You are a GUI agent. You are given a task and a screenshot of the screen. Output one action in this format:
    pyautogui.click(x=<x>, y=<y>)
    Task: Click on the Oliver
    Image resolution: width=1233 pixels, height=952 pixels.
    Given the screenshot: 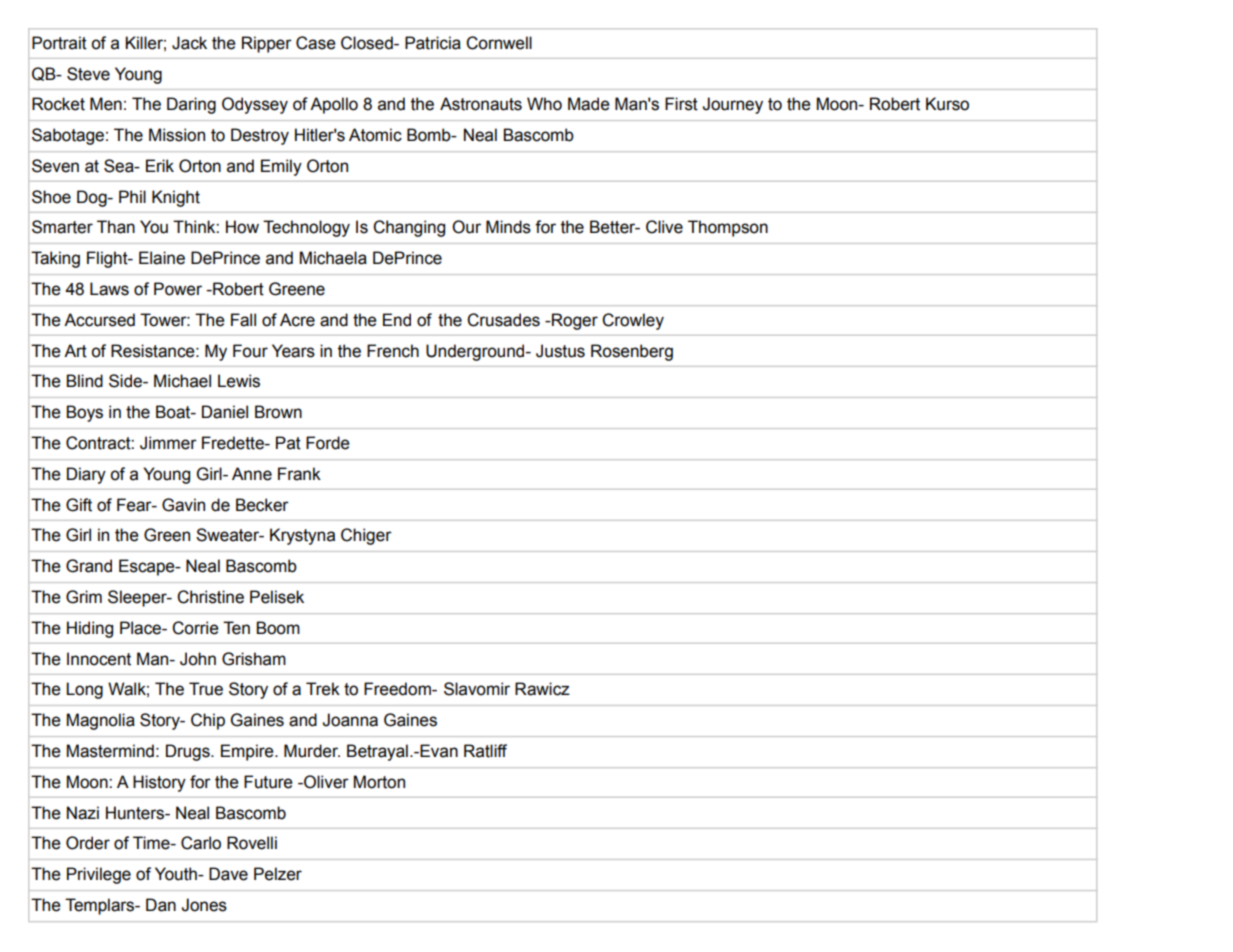 What is the action you would take?
    pyautogui.click(x=325, y=782)
